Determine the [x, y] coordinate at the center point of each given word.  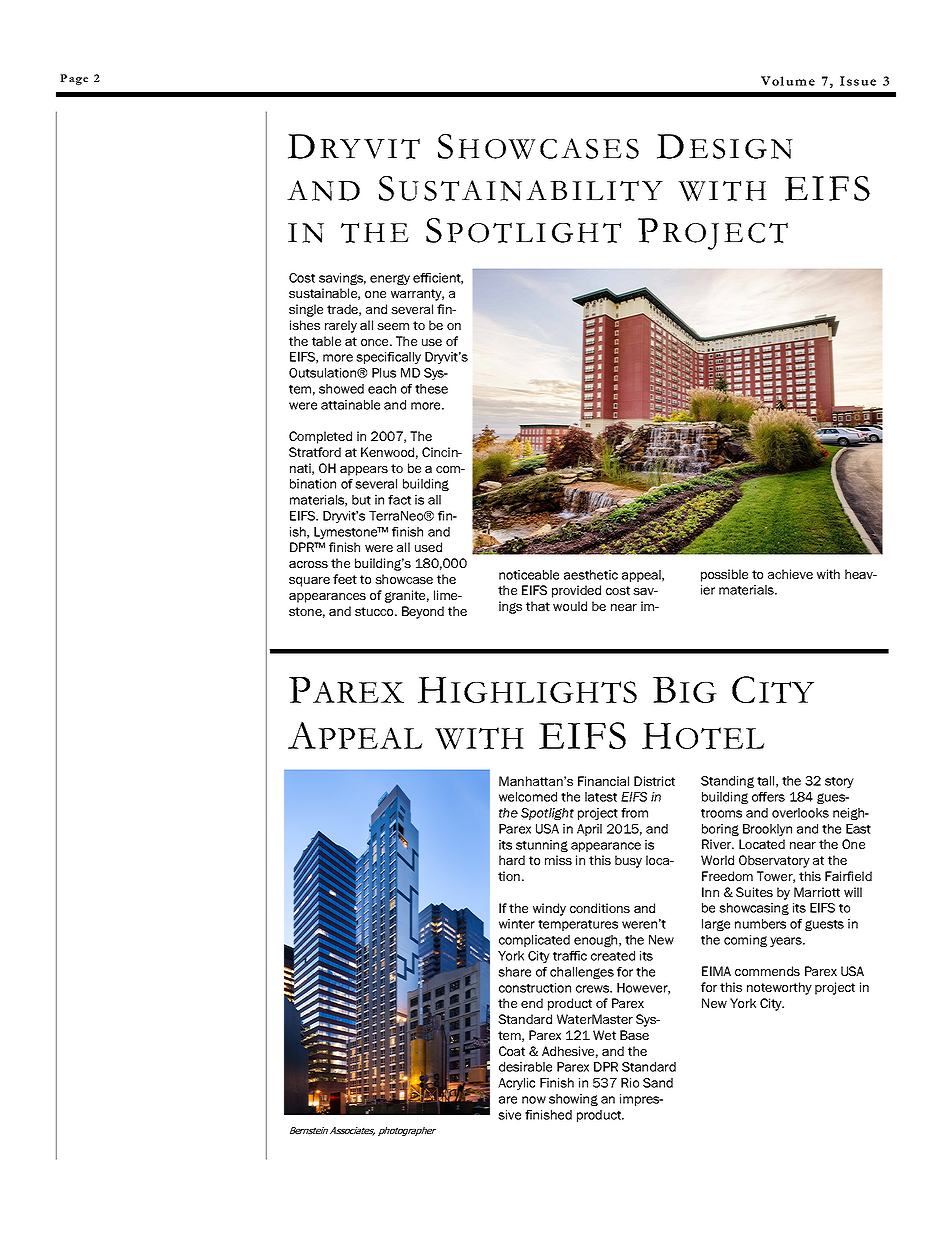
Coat [512, 1051]
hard [512, 860]
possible [724, 575]
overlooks [800, 813]
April [589, 830]
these [431, 389]
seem [393, 326]
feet [345, 579]
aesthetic [591, 575]
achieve [790, 574]
